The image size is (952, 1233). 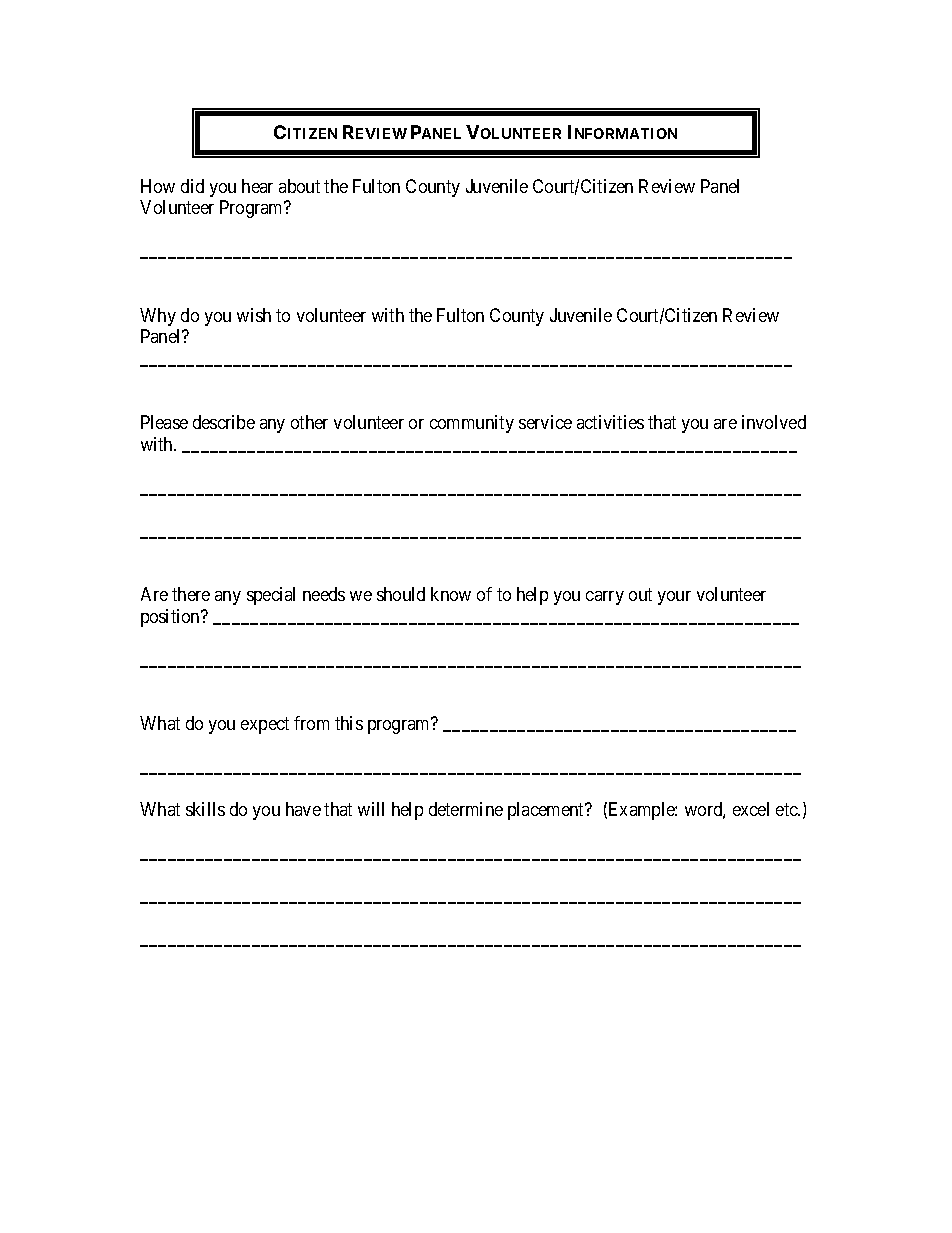 I want to click on carry, so click(x=605, y=598).
